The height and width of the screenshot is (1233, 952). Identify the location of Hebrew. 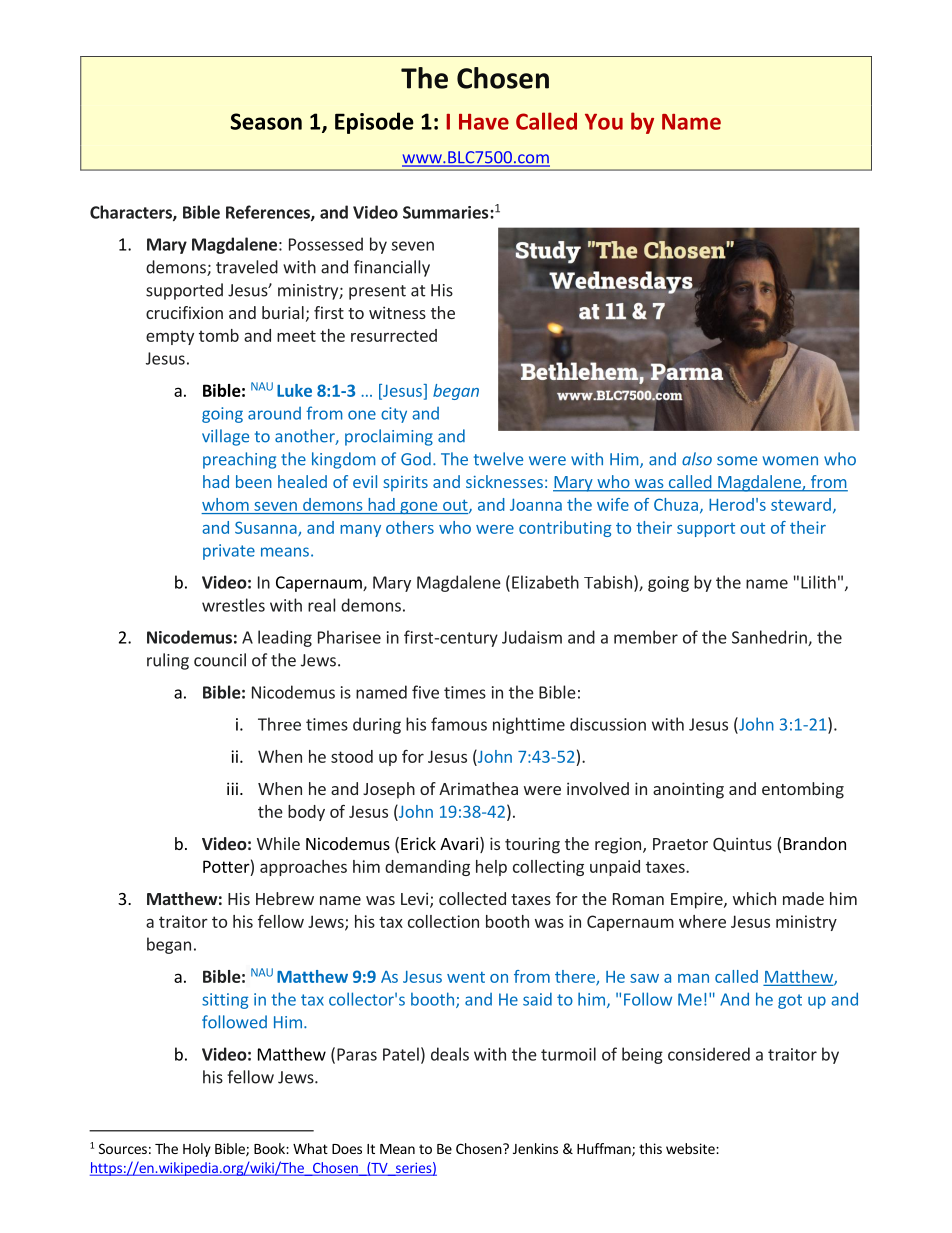
(285, 898).
